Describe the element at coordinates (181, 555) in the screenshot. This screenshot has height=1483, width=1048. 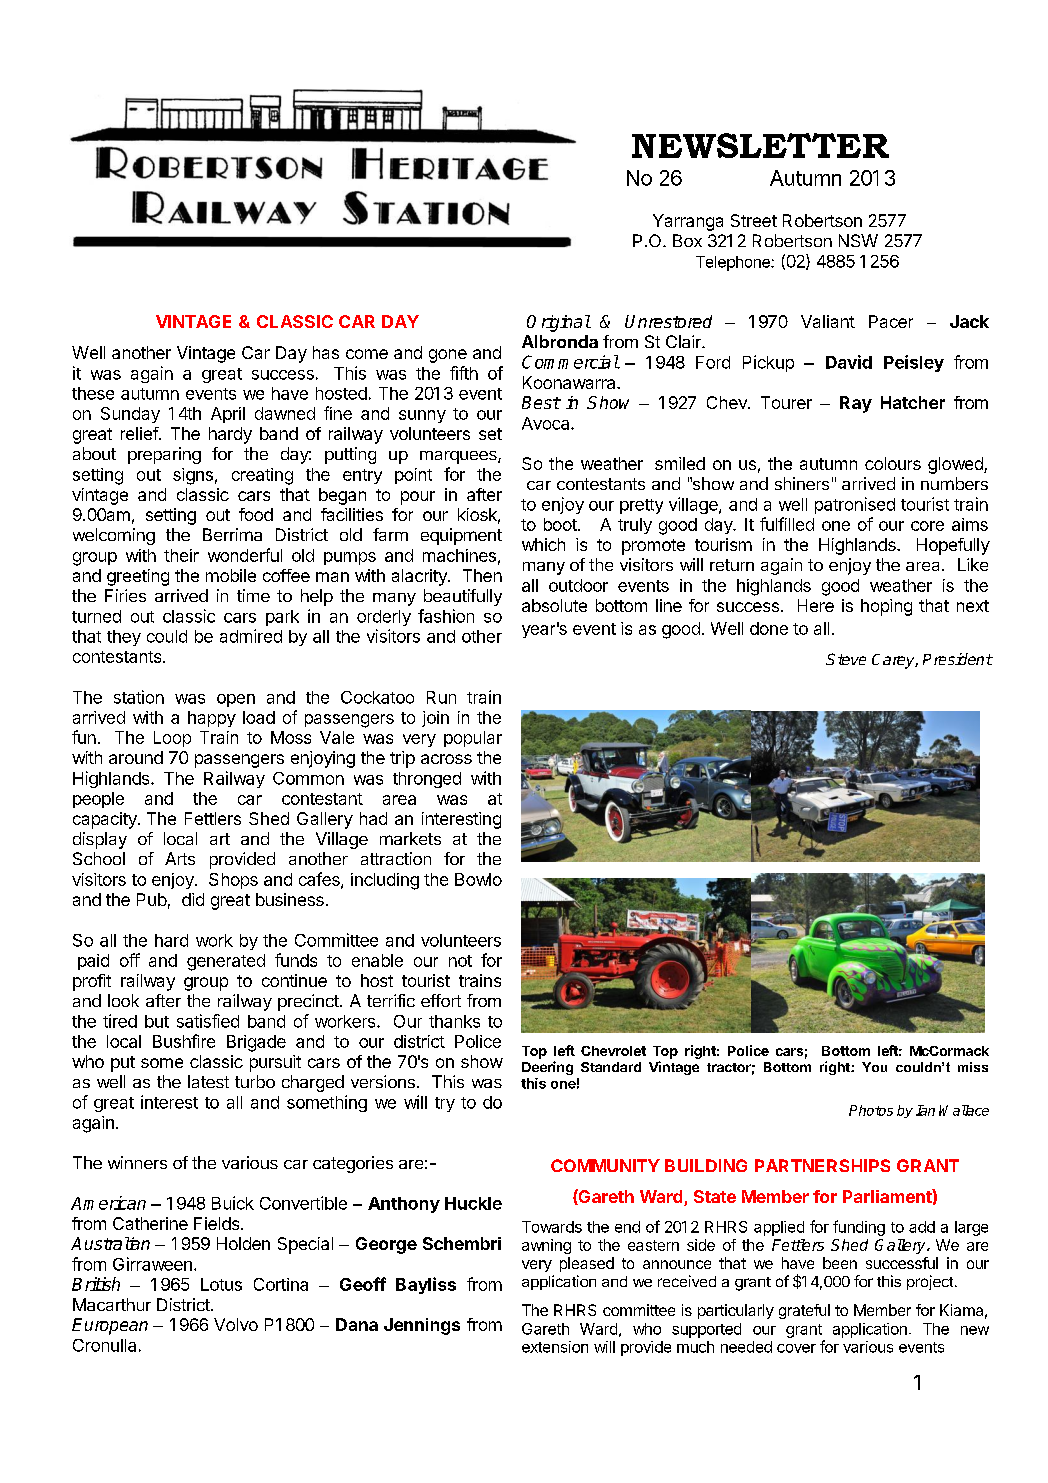
I see `their` at that location.
